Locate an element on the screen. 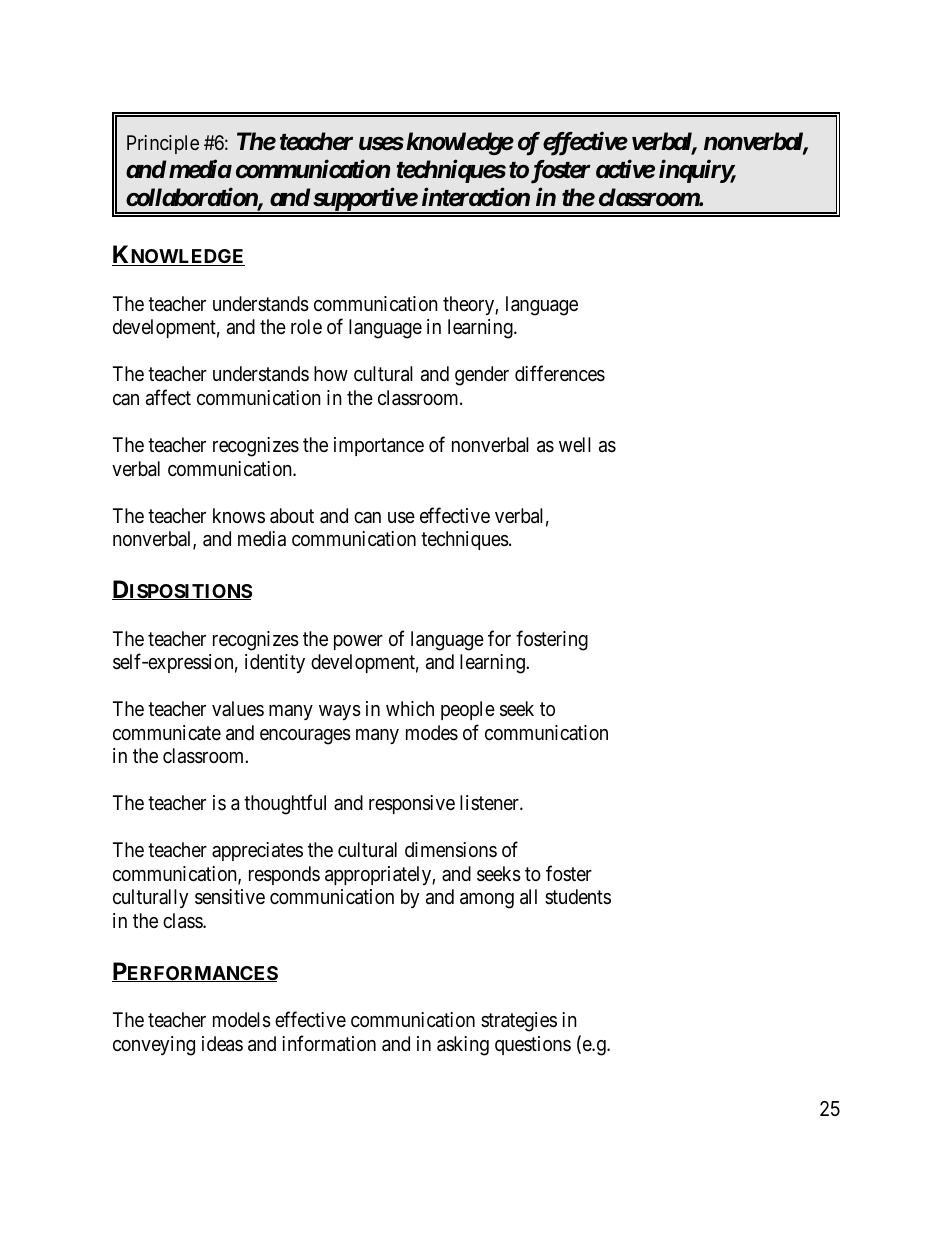  collaboration is located at coordinates (192, 198).
